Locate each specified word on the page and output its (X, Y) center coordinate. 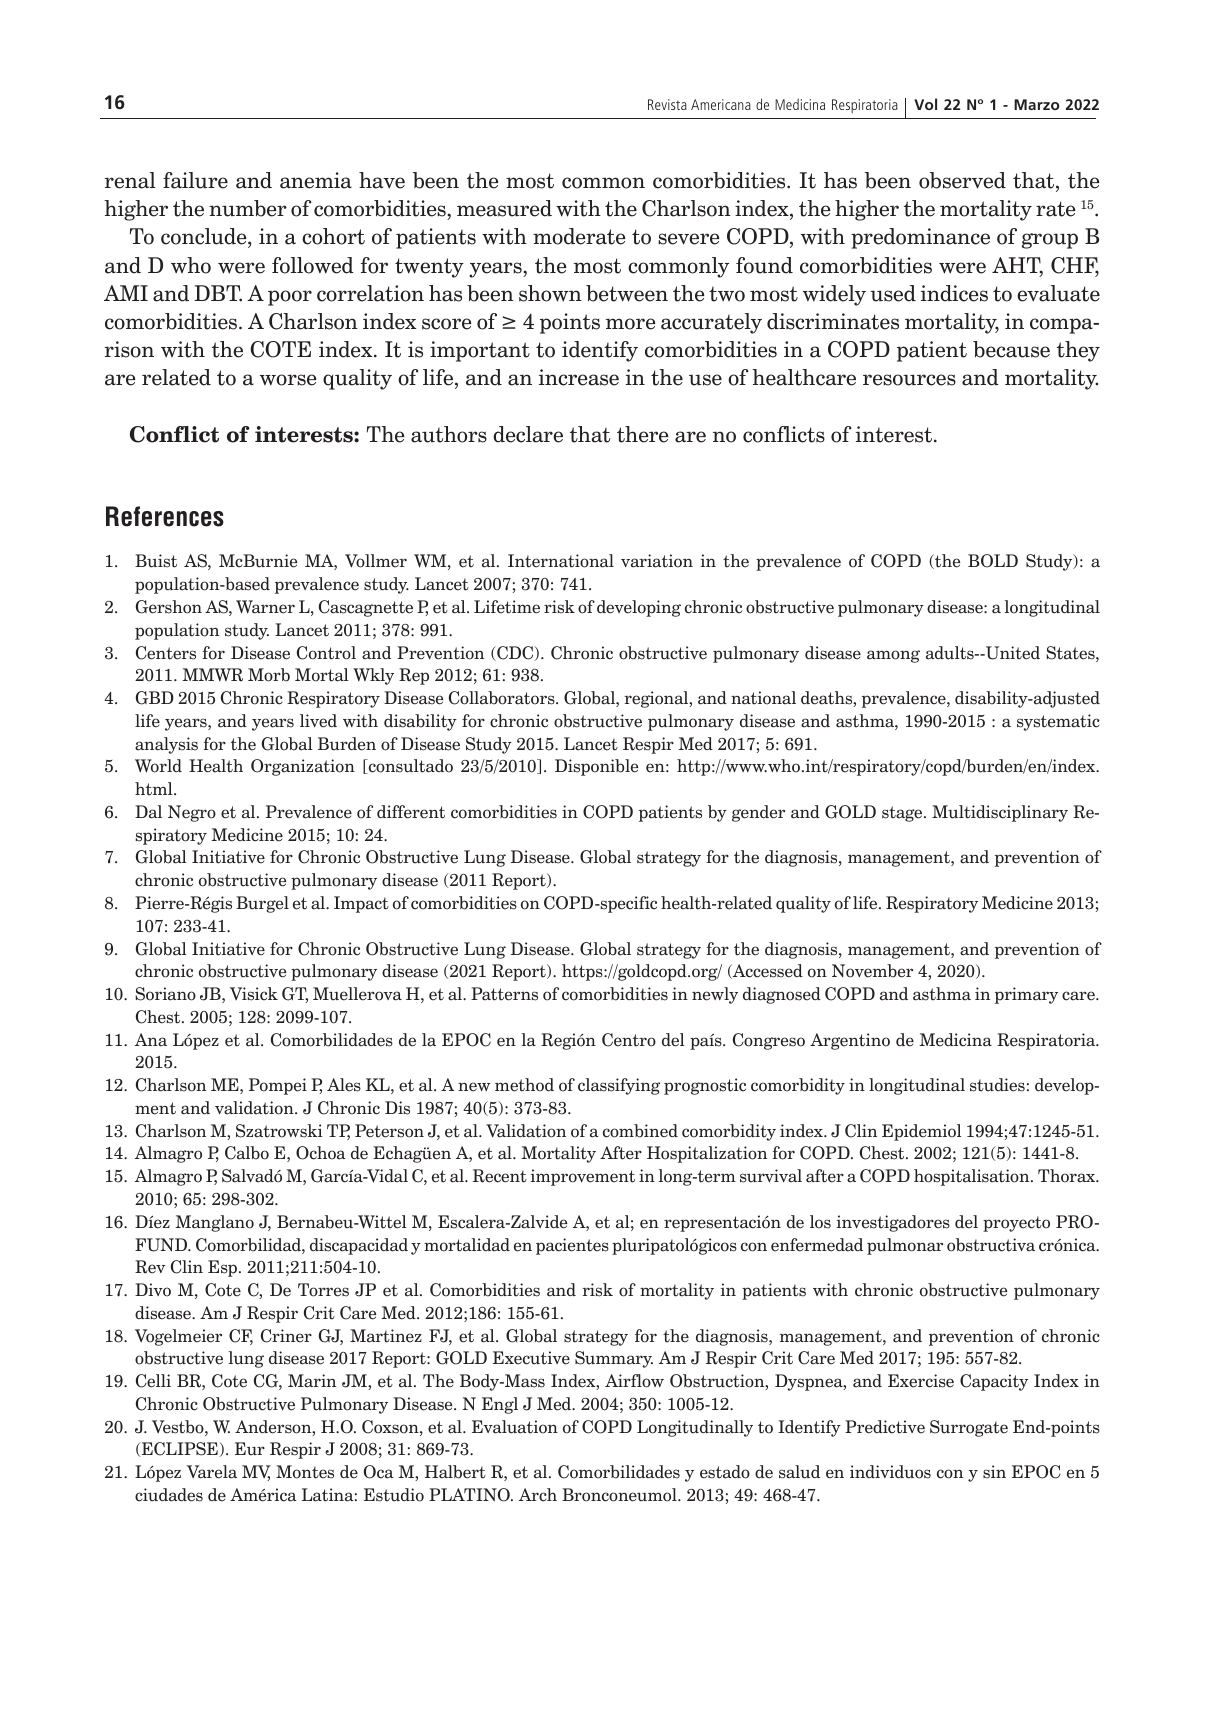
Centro (629, 1040)
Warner (265, 607)
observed (962, 180)
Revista (667, 104)
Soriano (165, 994)
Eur (250, 1449)
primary (1026, 995)
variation (657, 561)
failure (195, 180)
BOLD (993, 561)
